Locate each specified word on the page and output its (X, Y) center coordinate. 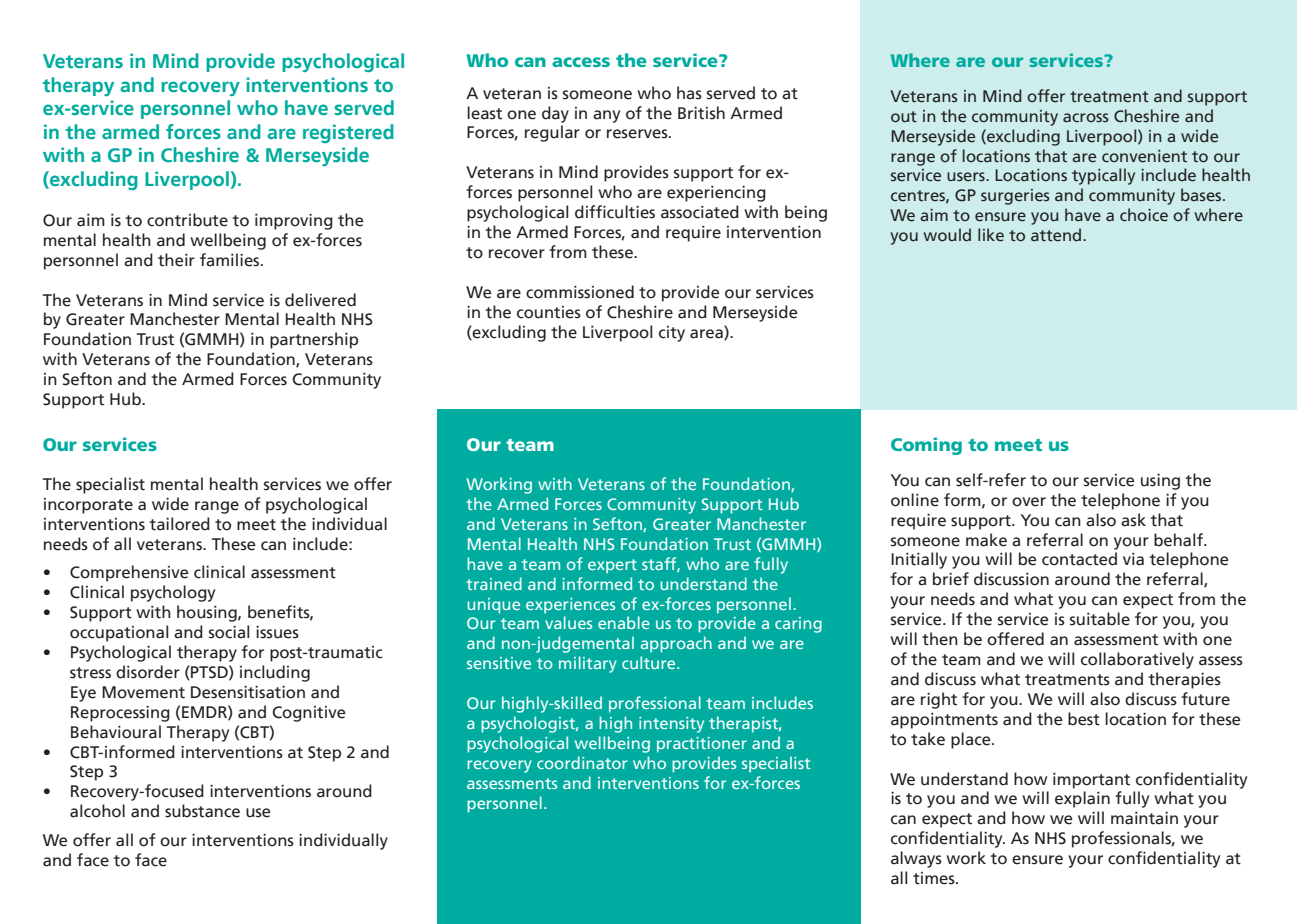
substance (202, 811)
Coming (926, 446)
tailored (180, 524)
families (231, 260)
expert (612, 566)
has (689, 93)
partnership (314, 340)
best (1084, 719)
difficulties (615, 212)
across (1086, 118)
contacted (1079, 559)
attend (1056, 235)
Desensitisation (248, 692)
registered (348, 133)
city (672, 334)
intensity (671, 725)
